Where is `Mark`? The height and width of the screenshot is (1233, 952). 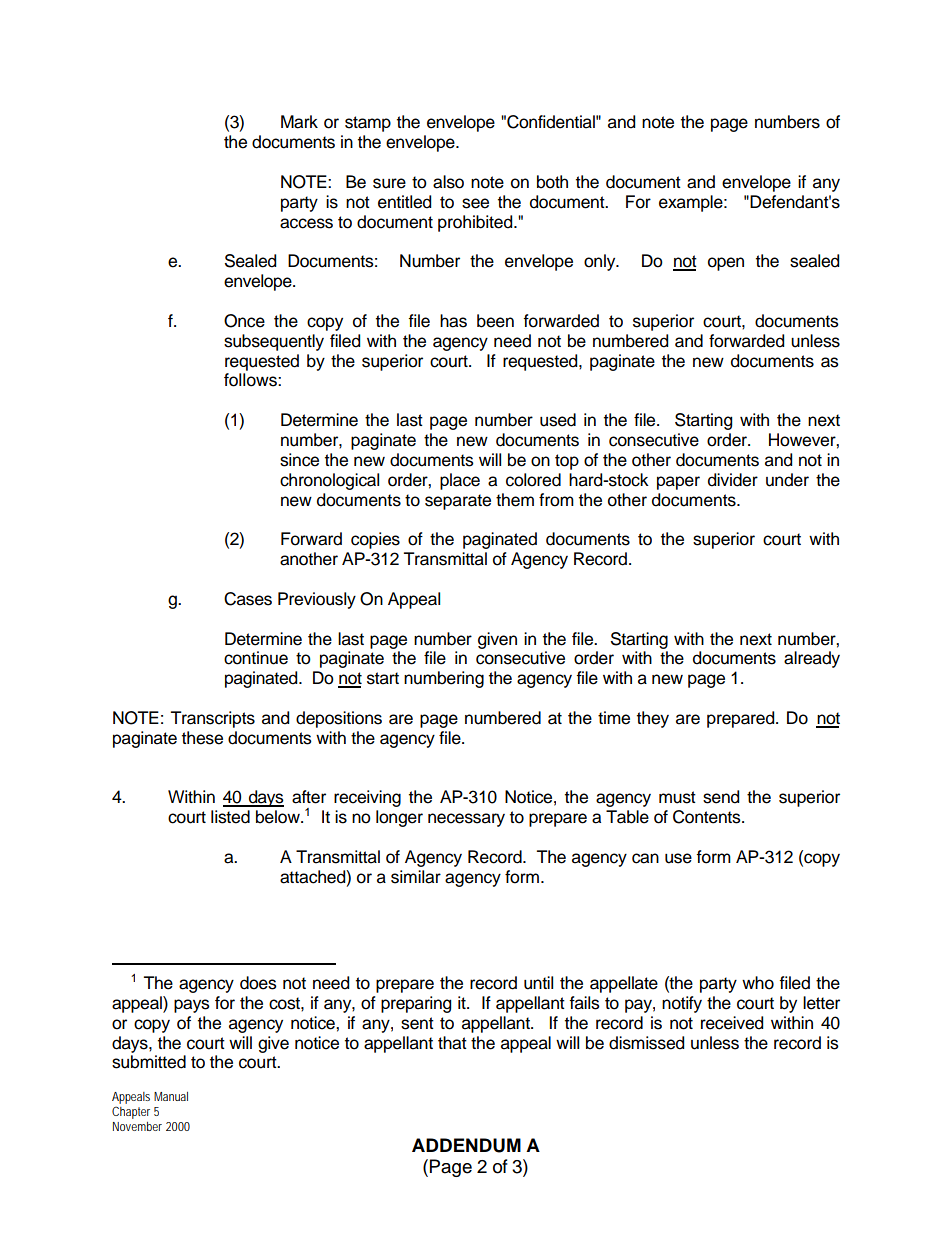
Mark is located at coordinates (299, 122).
